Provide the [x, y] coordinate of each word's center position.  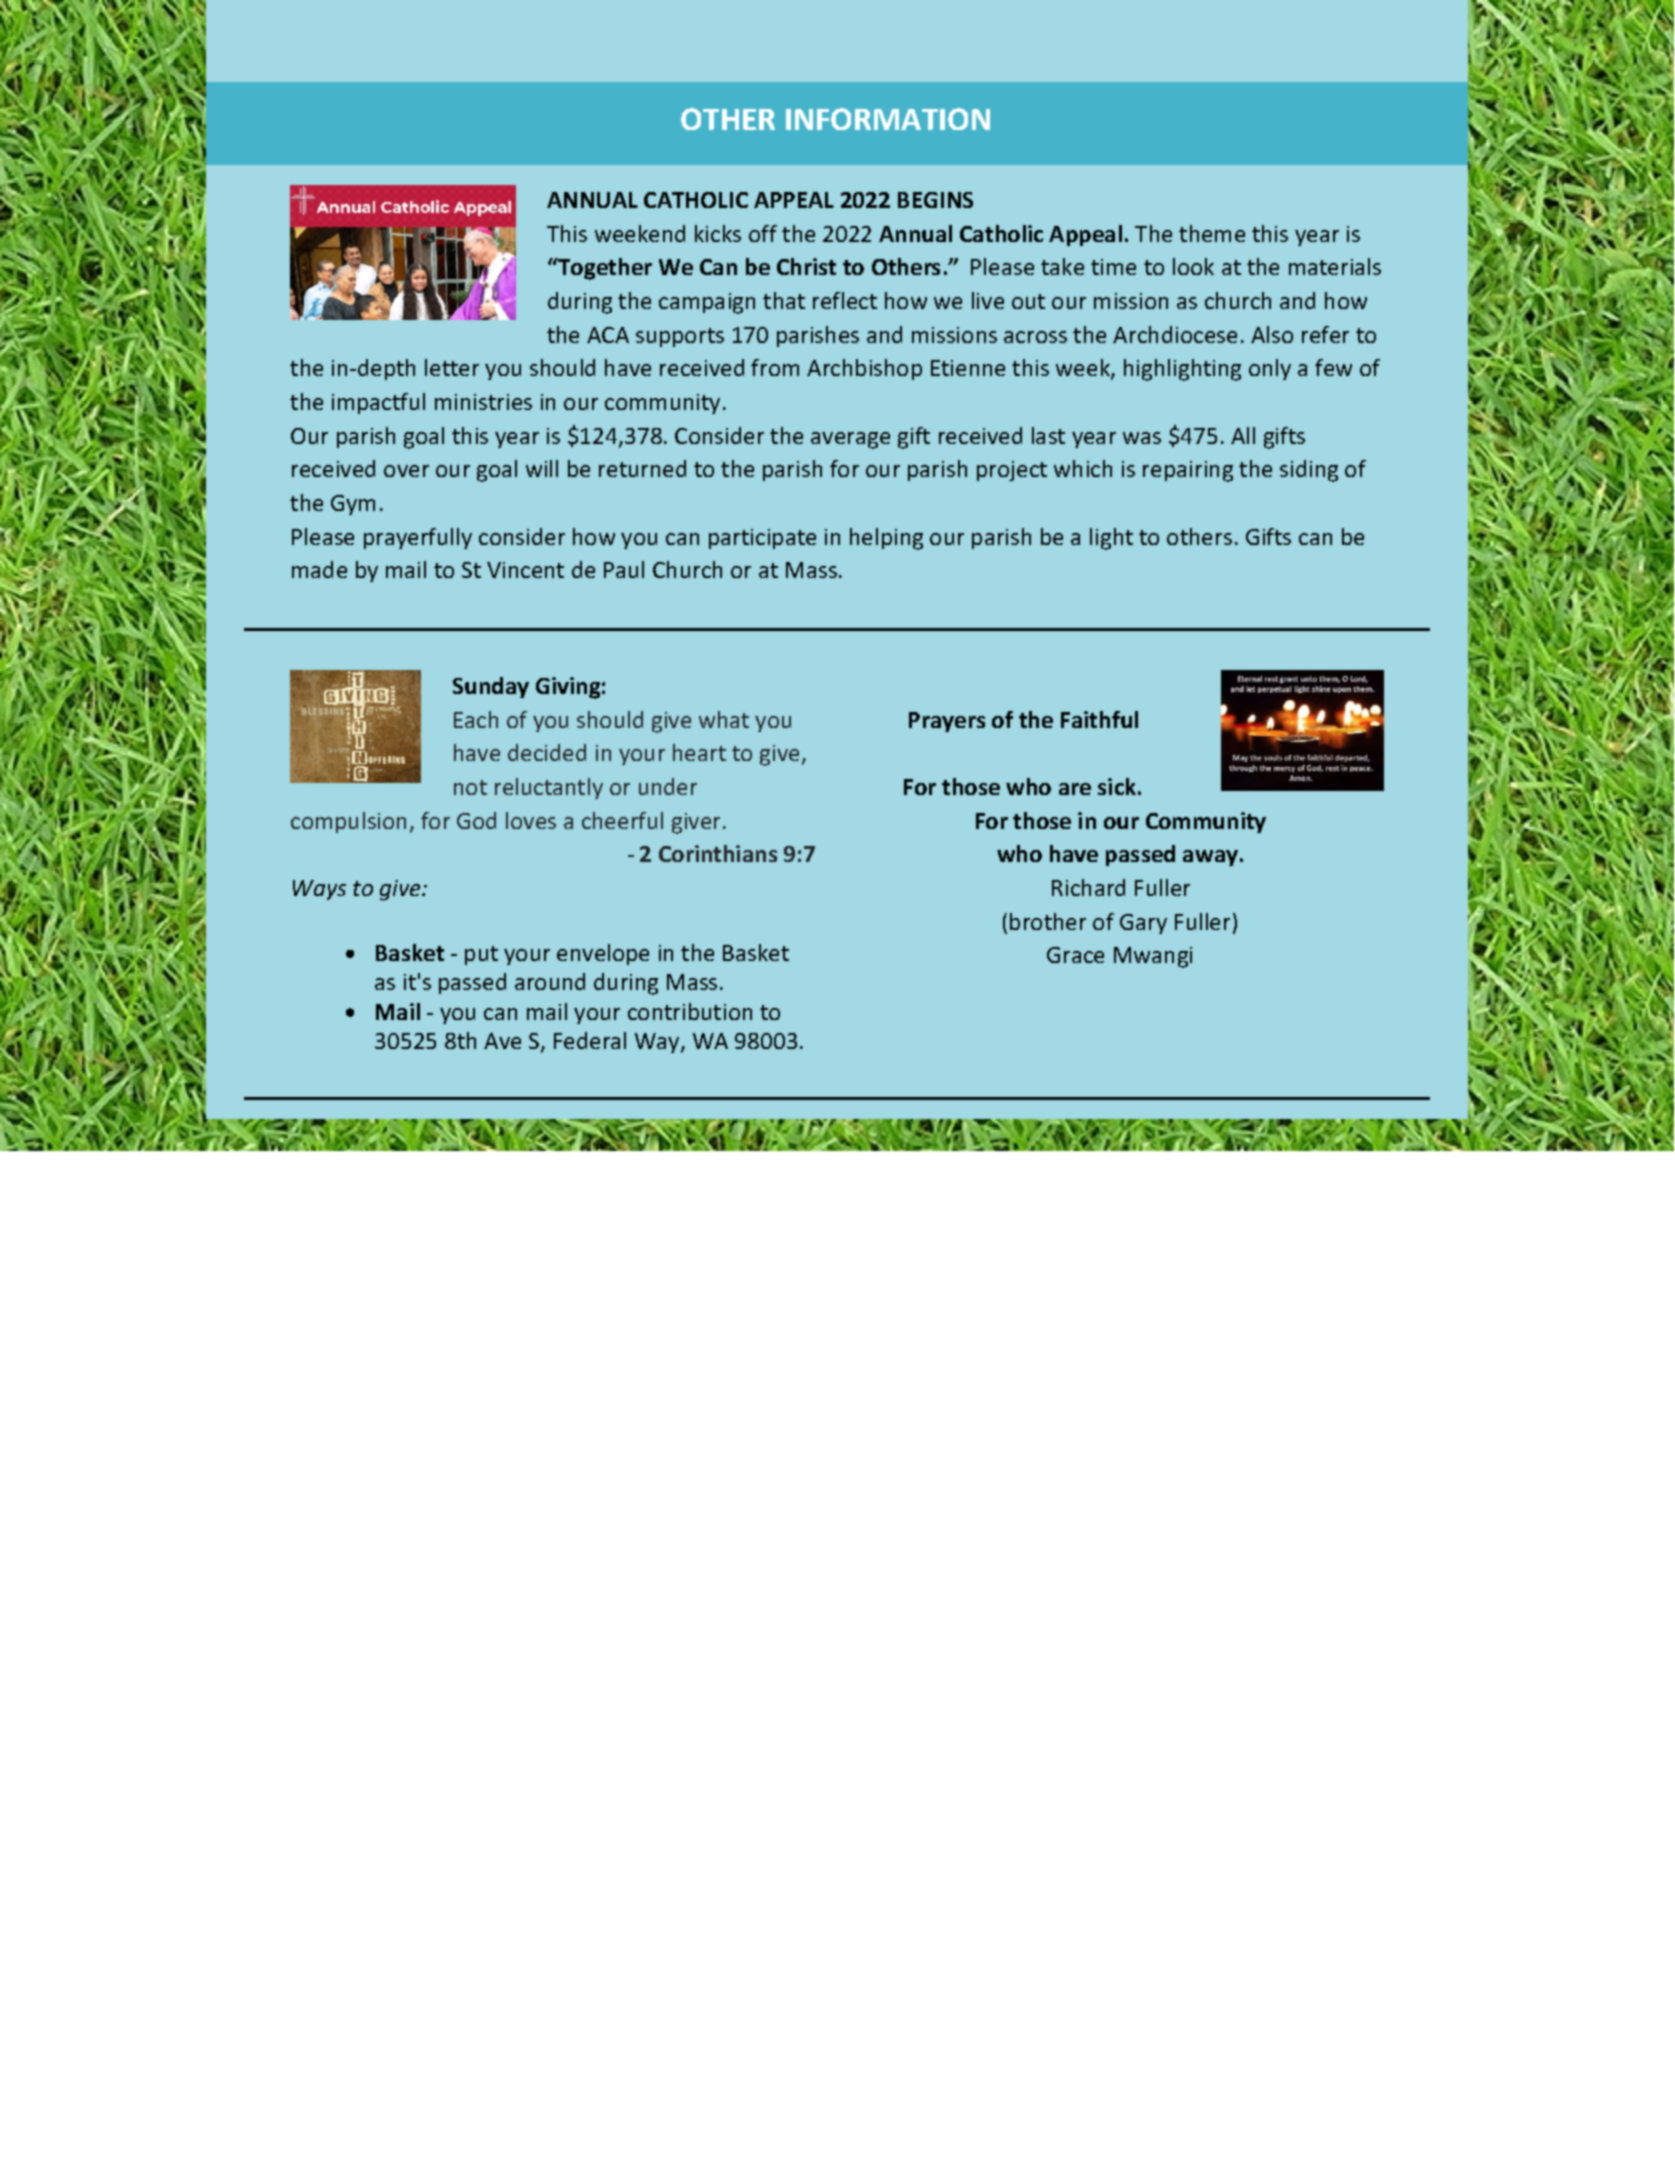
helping [886, 539]
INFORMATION [888, 119]
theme [1212, 233]
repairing [1188, 471]
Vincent [525, 570]
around [550, 981]
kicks [718, 233]
